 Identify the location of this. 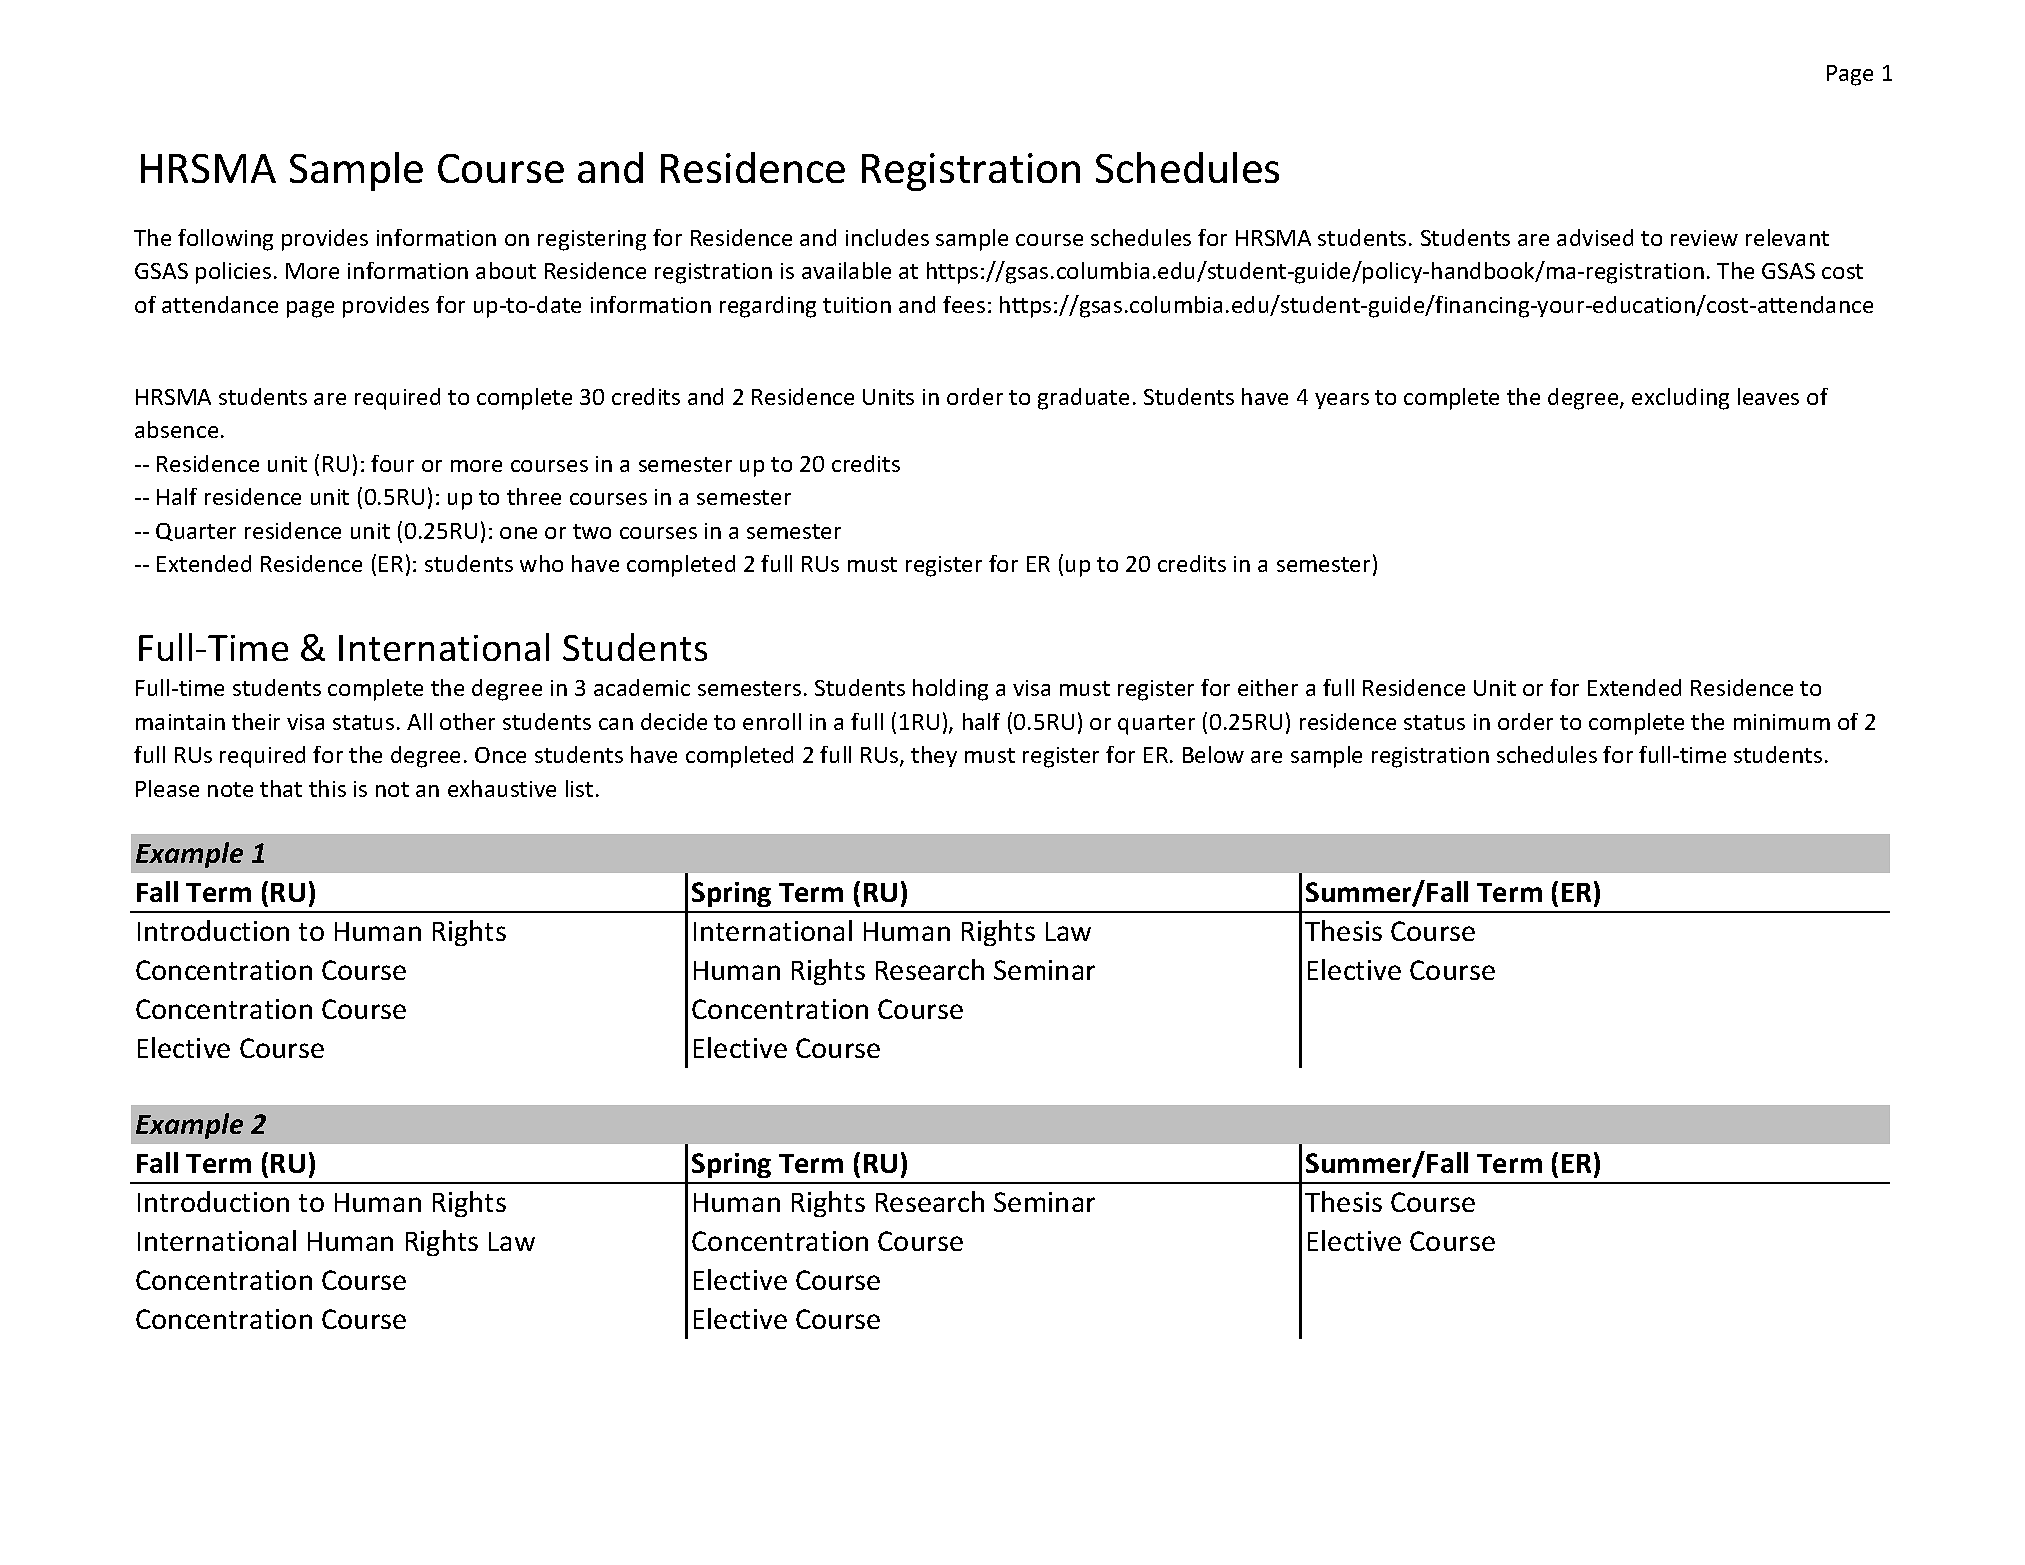
(327, 788).
